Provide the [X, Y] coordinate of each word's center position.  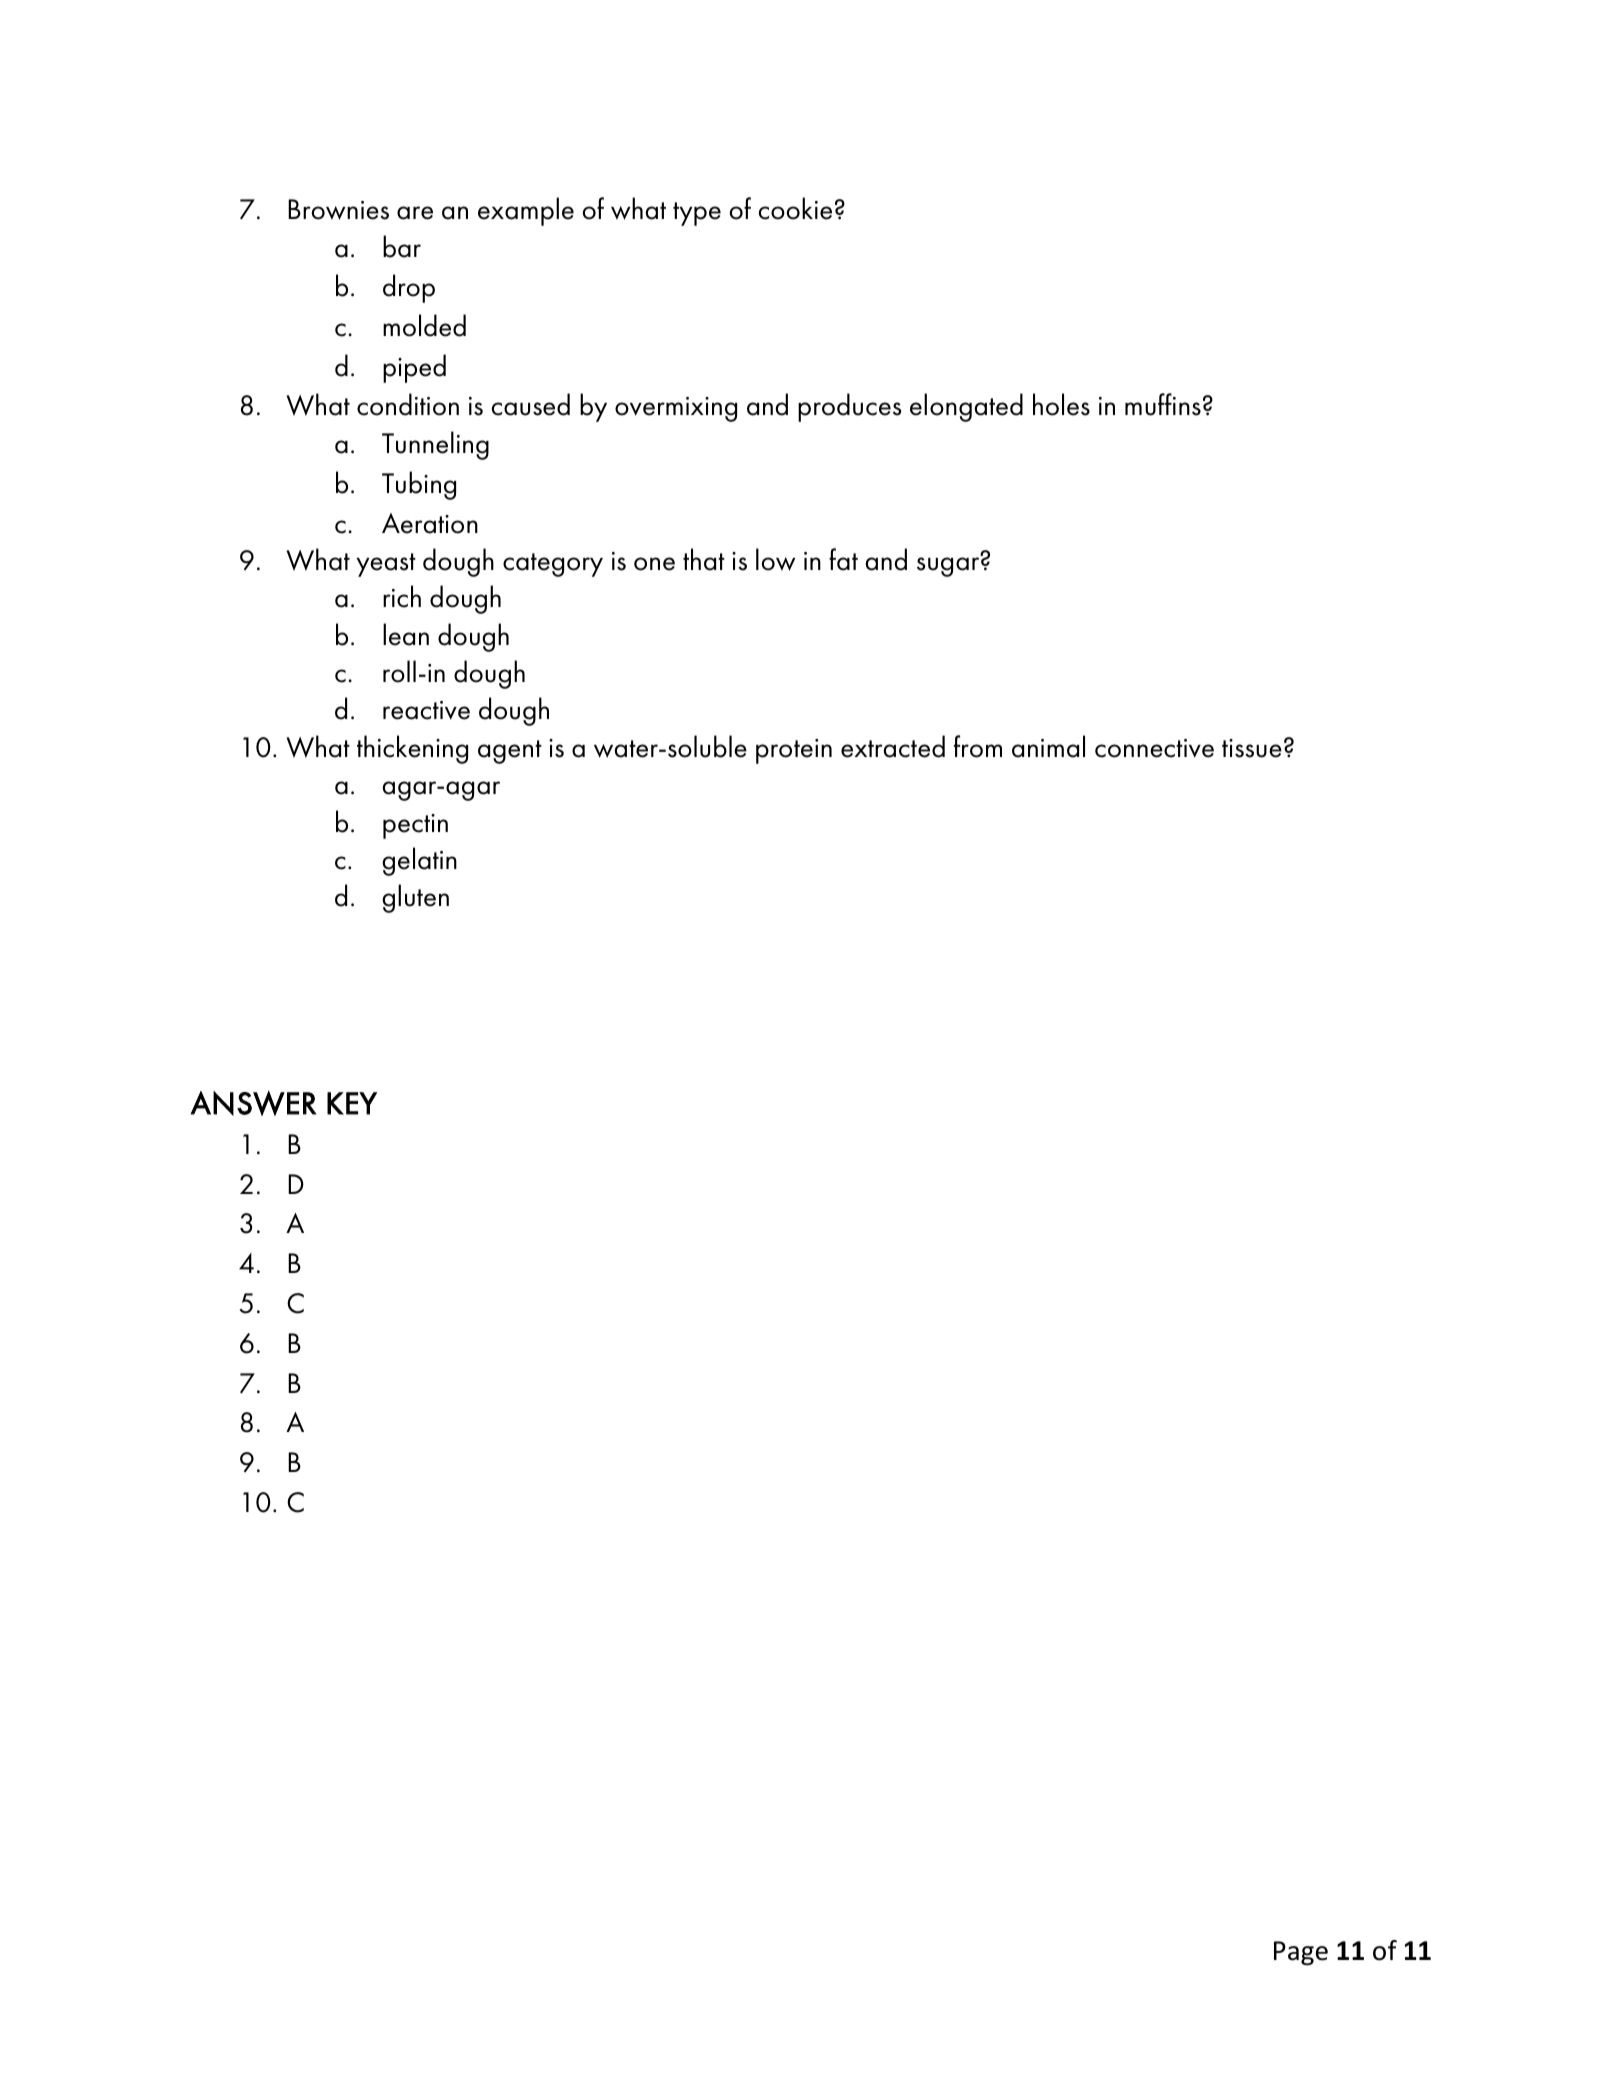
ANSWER [254, 1103]
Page [1301, 1953]
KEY [352, 1103]
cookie [795, 208]
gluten [415, 898]
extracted [893, 746]
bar [402, 246]
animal [1048, 746]
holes [1061, 404]
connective [1154, 748]
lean [406, 634]
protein [794, 751]
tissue [1252, 748]
